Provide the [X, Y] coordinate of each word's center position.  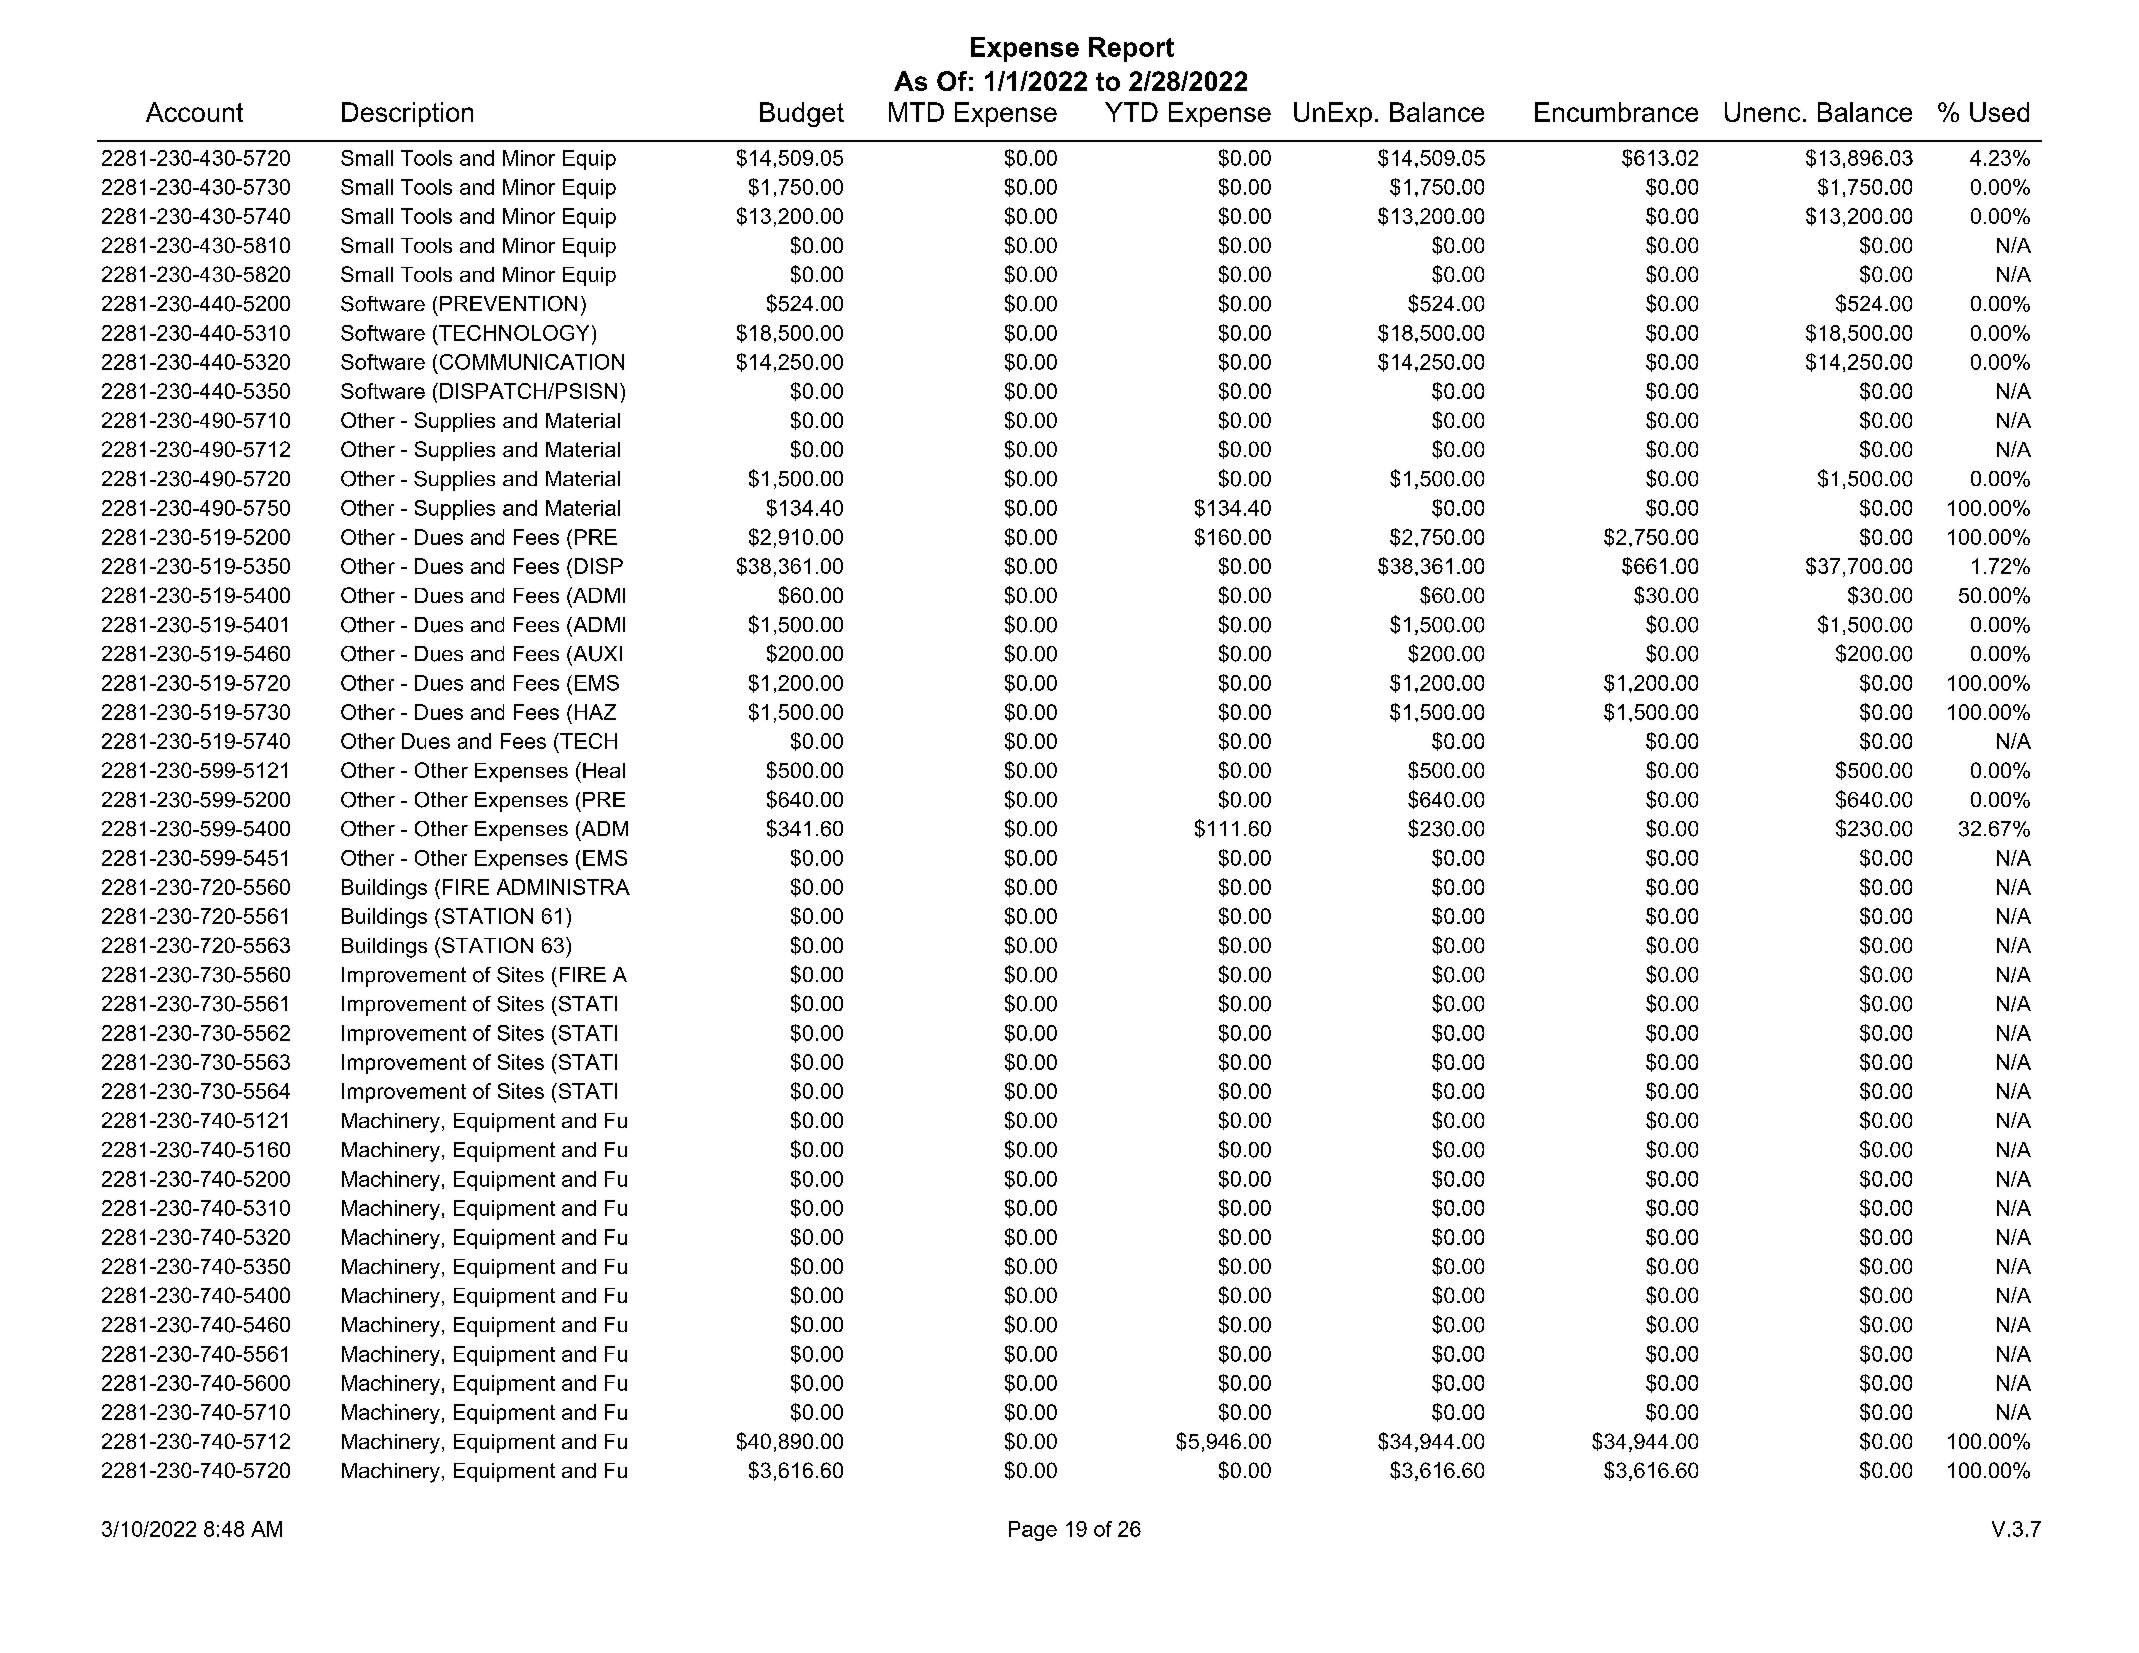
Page [1033, 1531]
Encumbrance [1616, 112]
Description [407, 114]
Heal [604, 770]
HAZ [595, 712]
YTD [1131, 112]
